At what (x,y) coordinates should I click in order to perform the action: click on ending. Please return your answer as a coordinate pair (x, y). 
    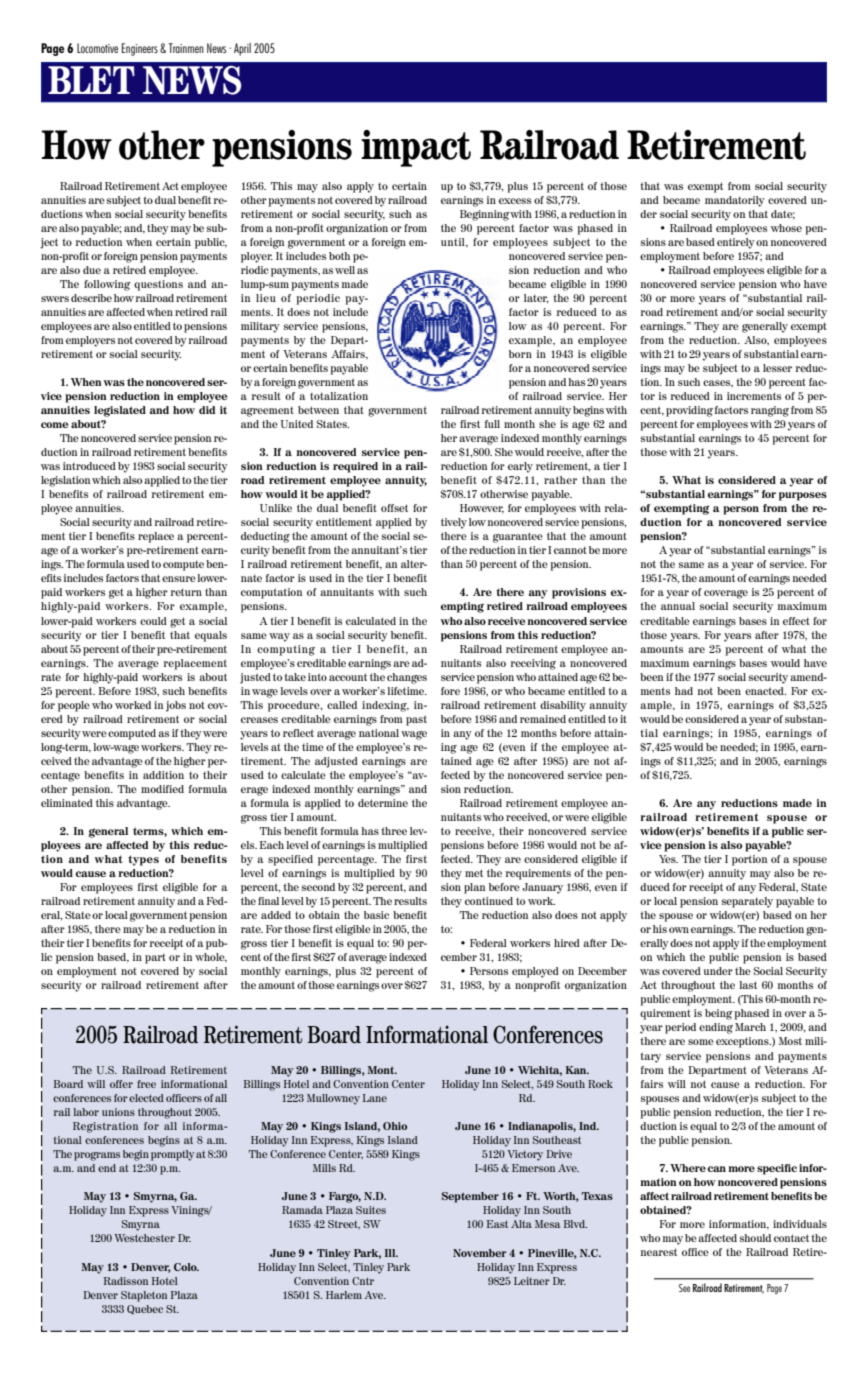
    Looking at the image, I should click on (716, 1028).
